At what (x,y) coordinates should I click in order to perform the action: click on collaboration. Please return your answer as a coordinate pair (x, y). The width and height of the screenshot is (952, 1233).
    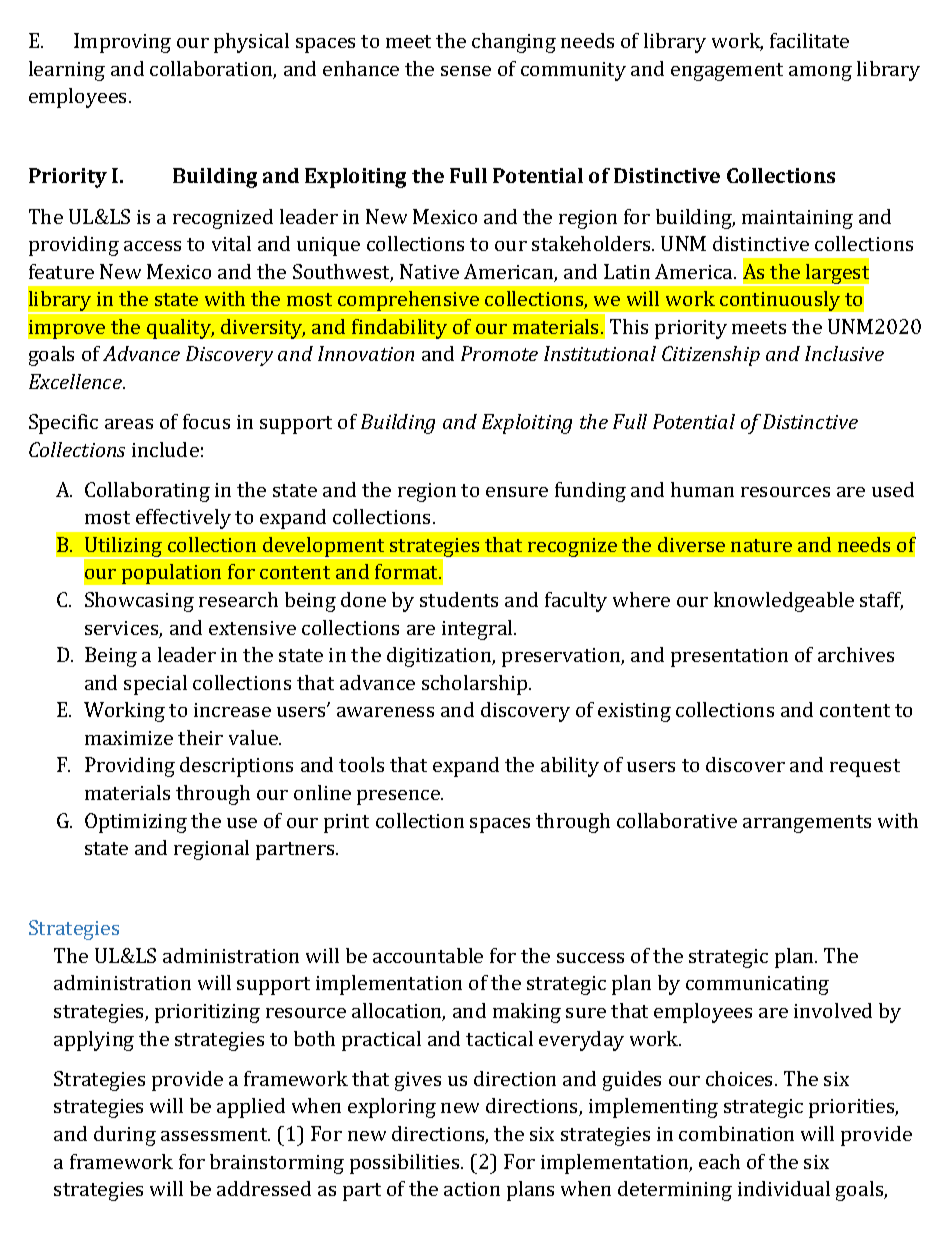
    Looking at the image, I should click on (213, 70).
